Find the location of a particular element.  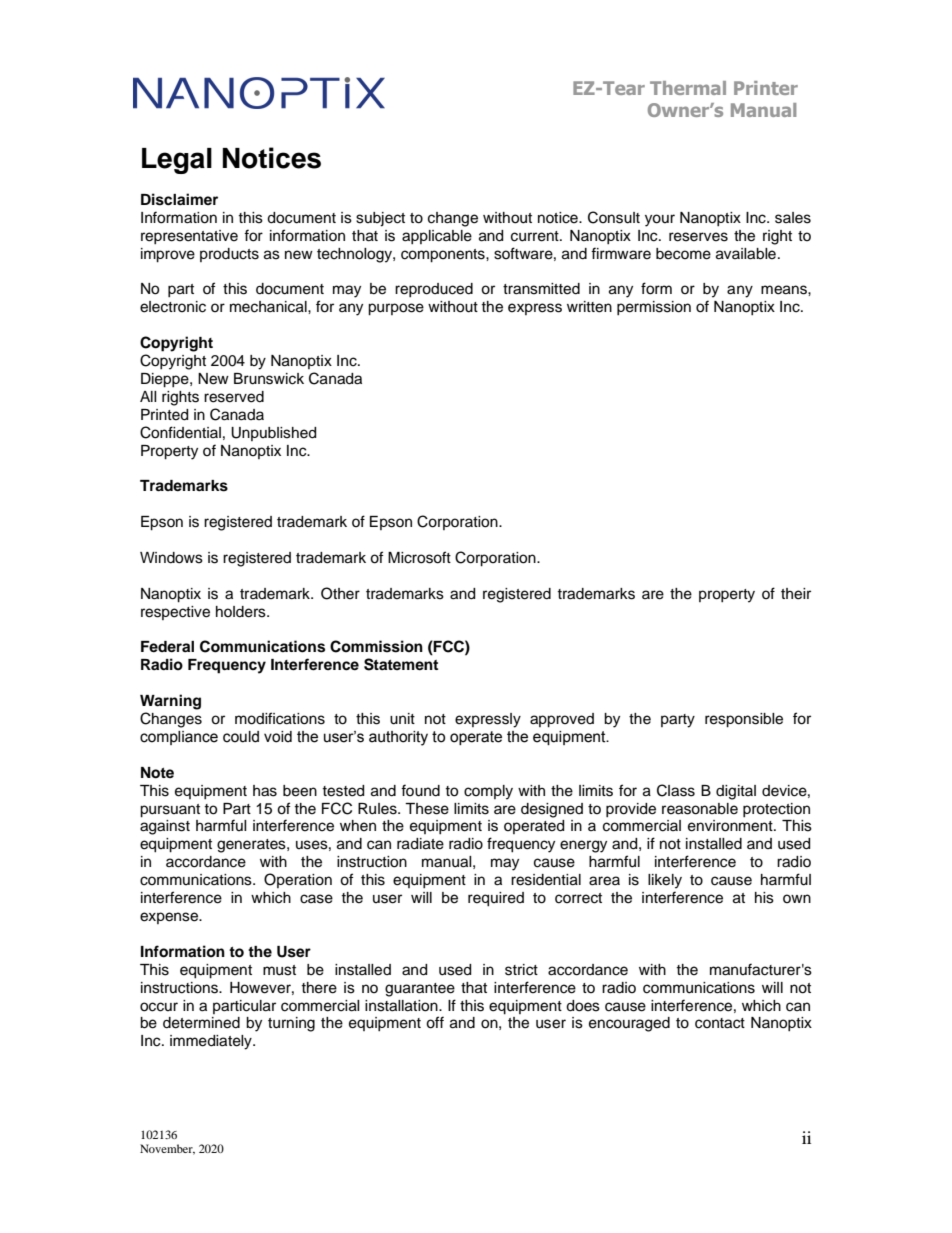

applicable is located at coordinates (437, 237).
